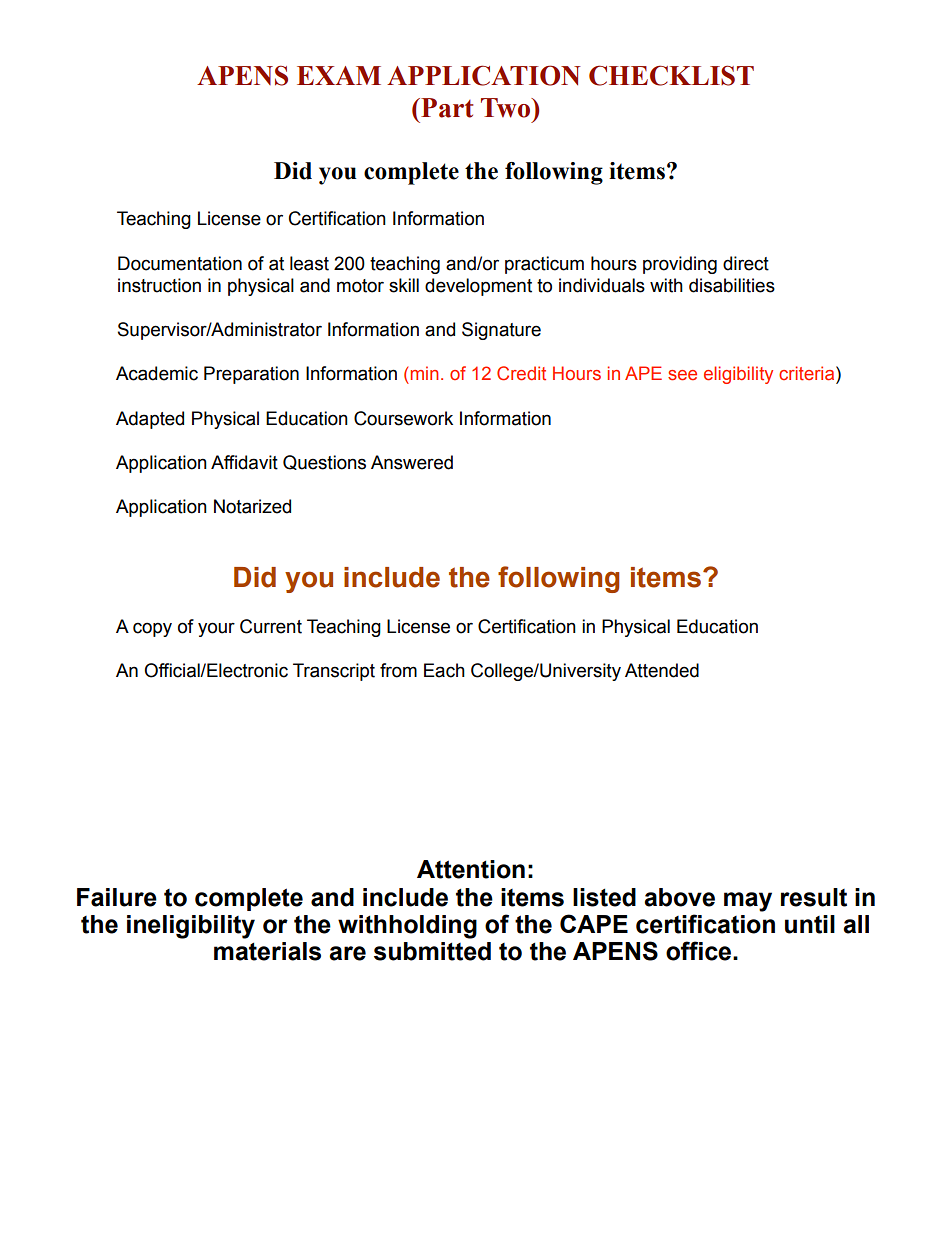 The width and height of the screenshot is (952, 1233). Describe the element at coordinates (267, 951) in the screenshot. I see `materials` at that location.
